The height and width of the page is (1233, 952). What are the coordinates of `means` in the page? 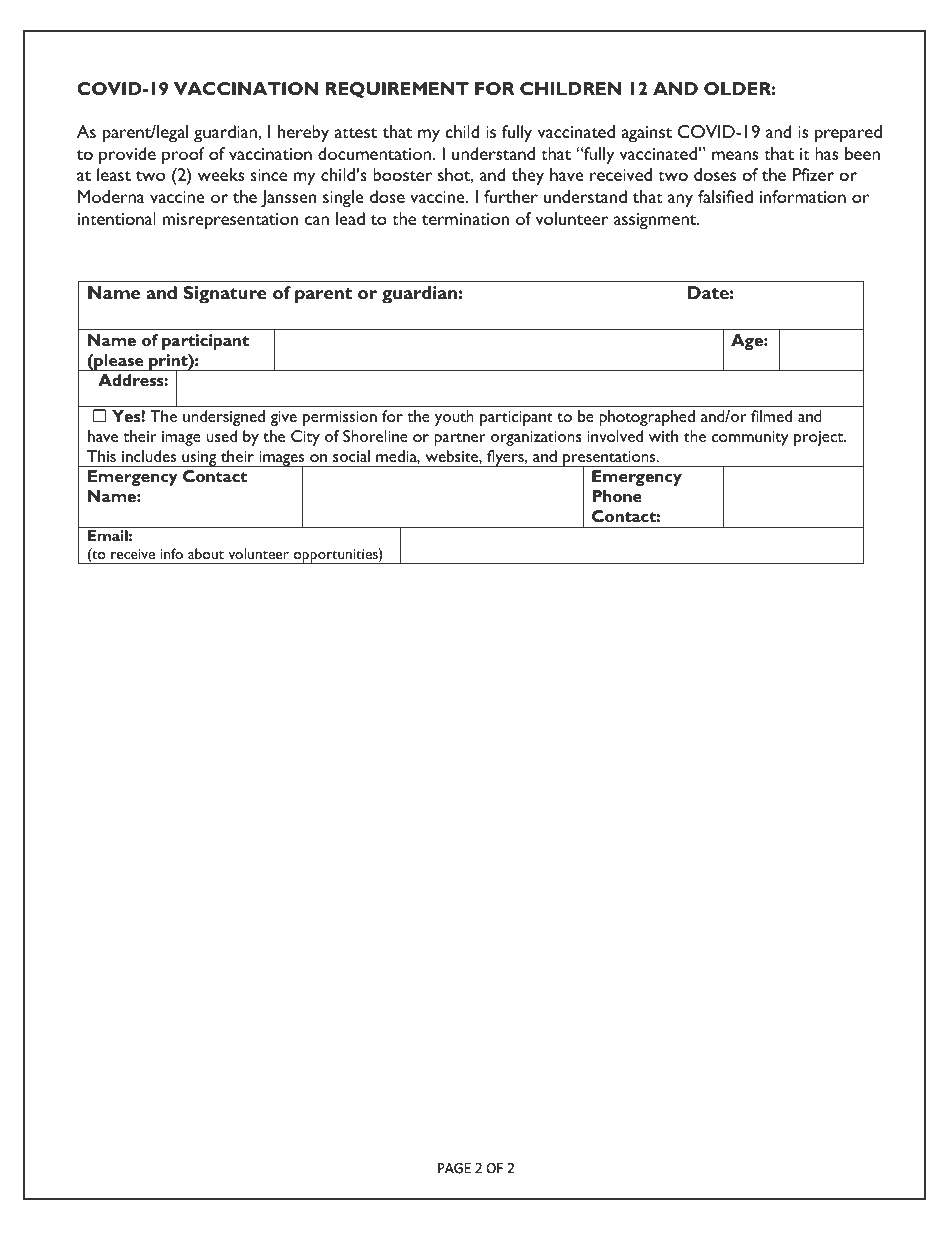 It's located at (735, 155).
